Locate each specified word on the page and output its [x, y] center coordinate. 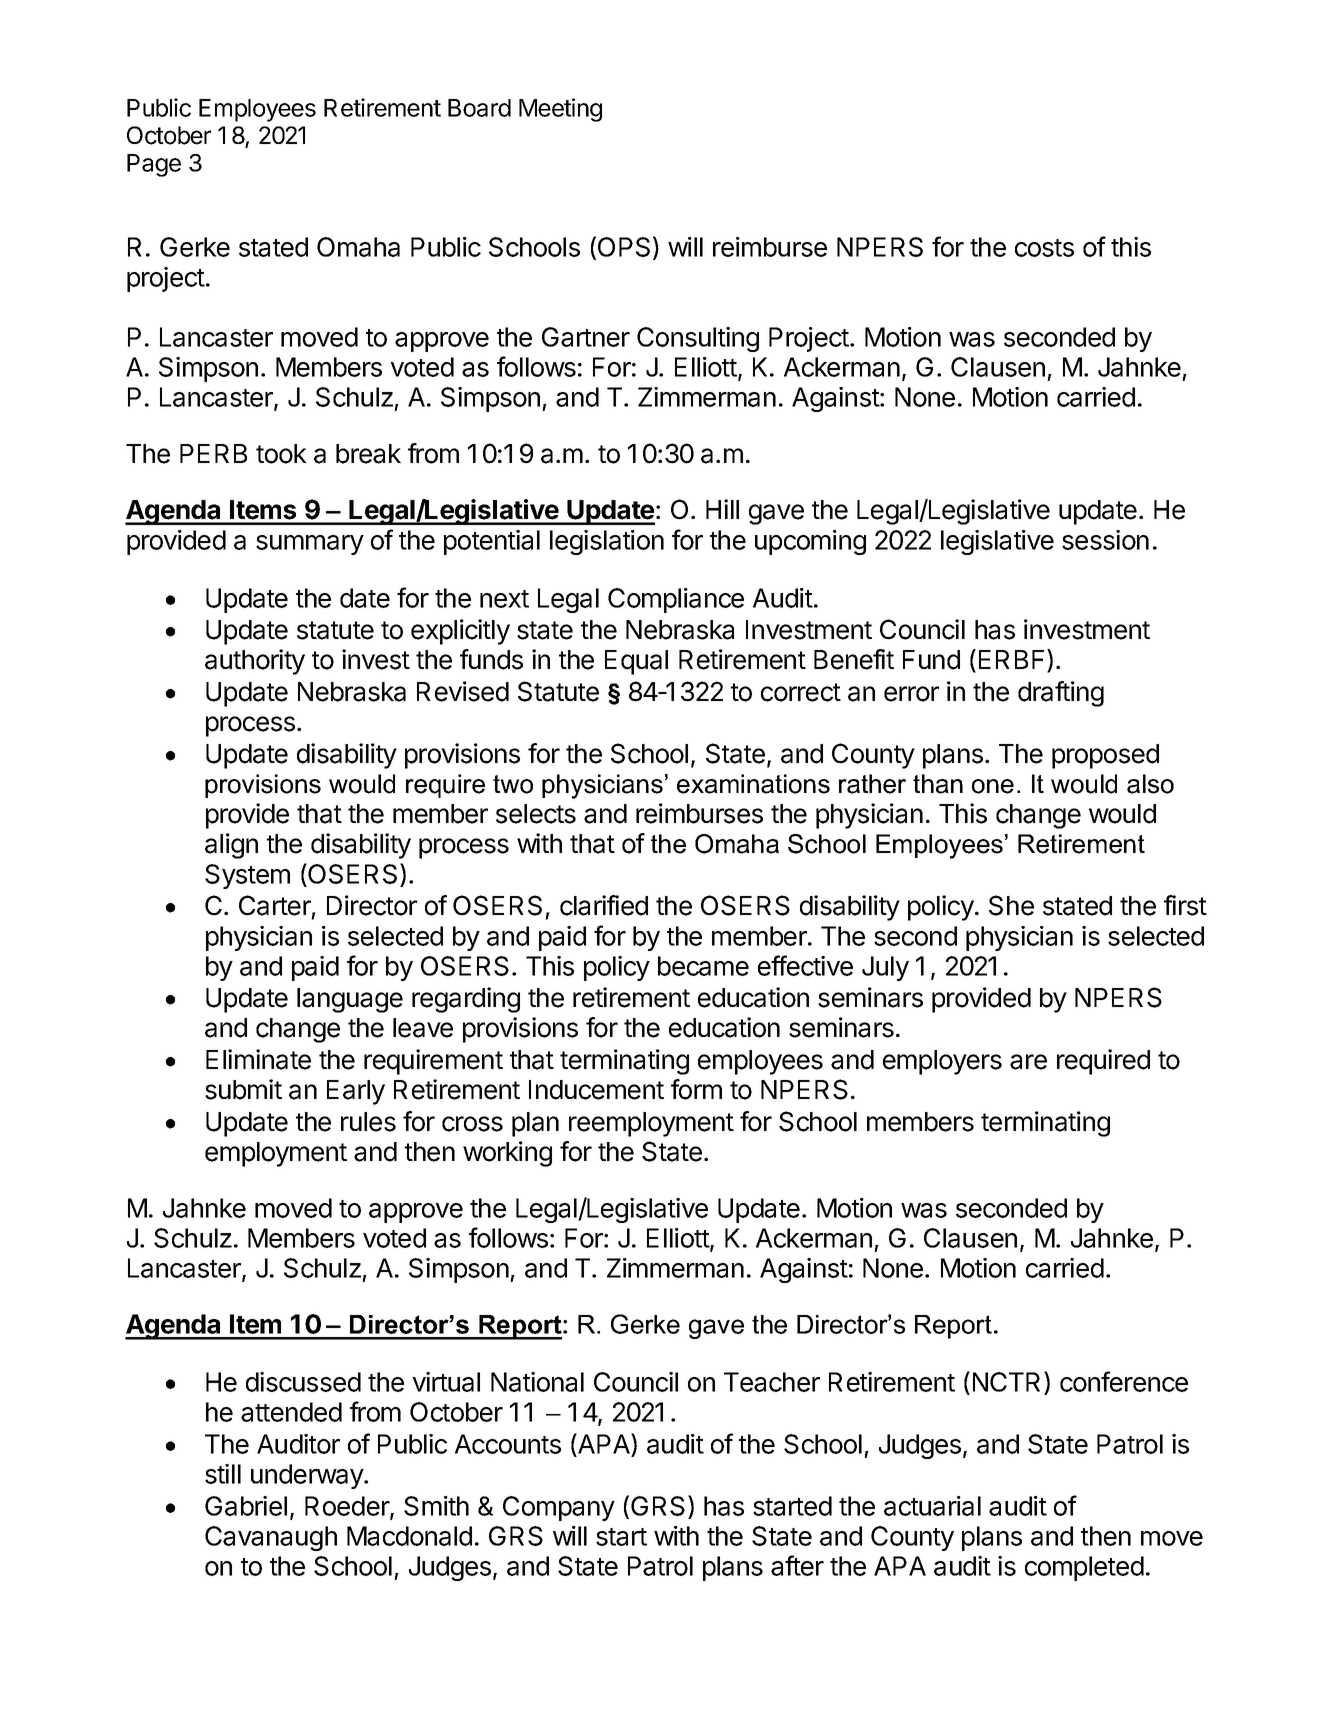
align [231, 846]
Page [154, 165]
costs [1044, 248]
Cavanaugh [271, 1538]
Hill [722, 509]
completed [1084, 1568]
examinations [753, 784]
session [1105, 540]
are [1028, 1062]
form [696, 1089]
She [1011, 905]
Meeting [560, 110]
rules [368, 1122]
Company [559, 1508]
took [281, 454]
